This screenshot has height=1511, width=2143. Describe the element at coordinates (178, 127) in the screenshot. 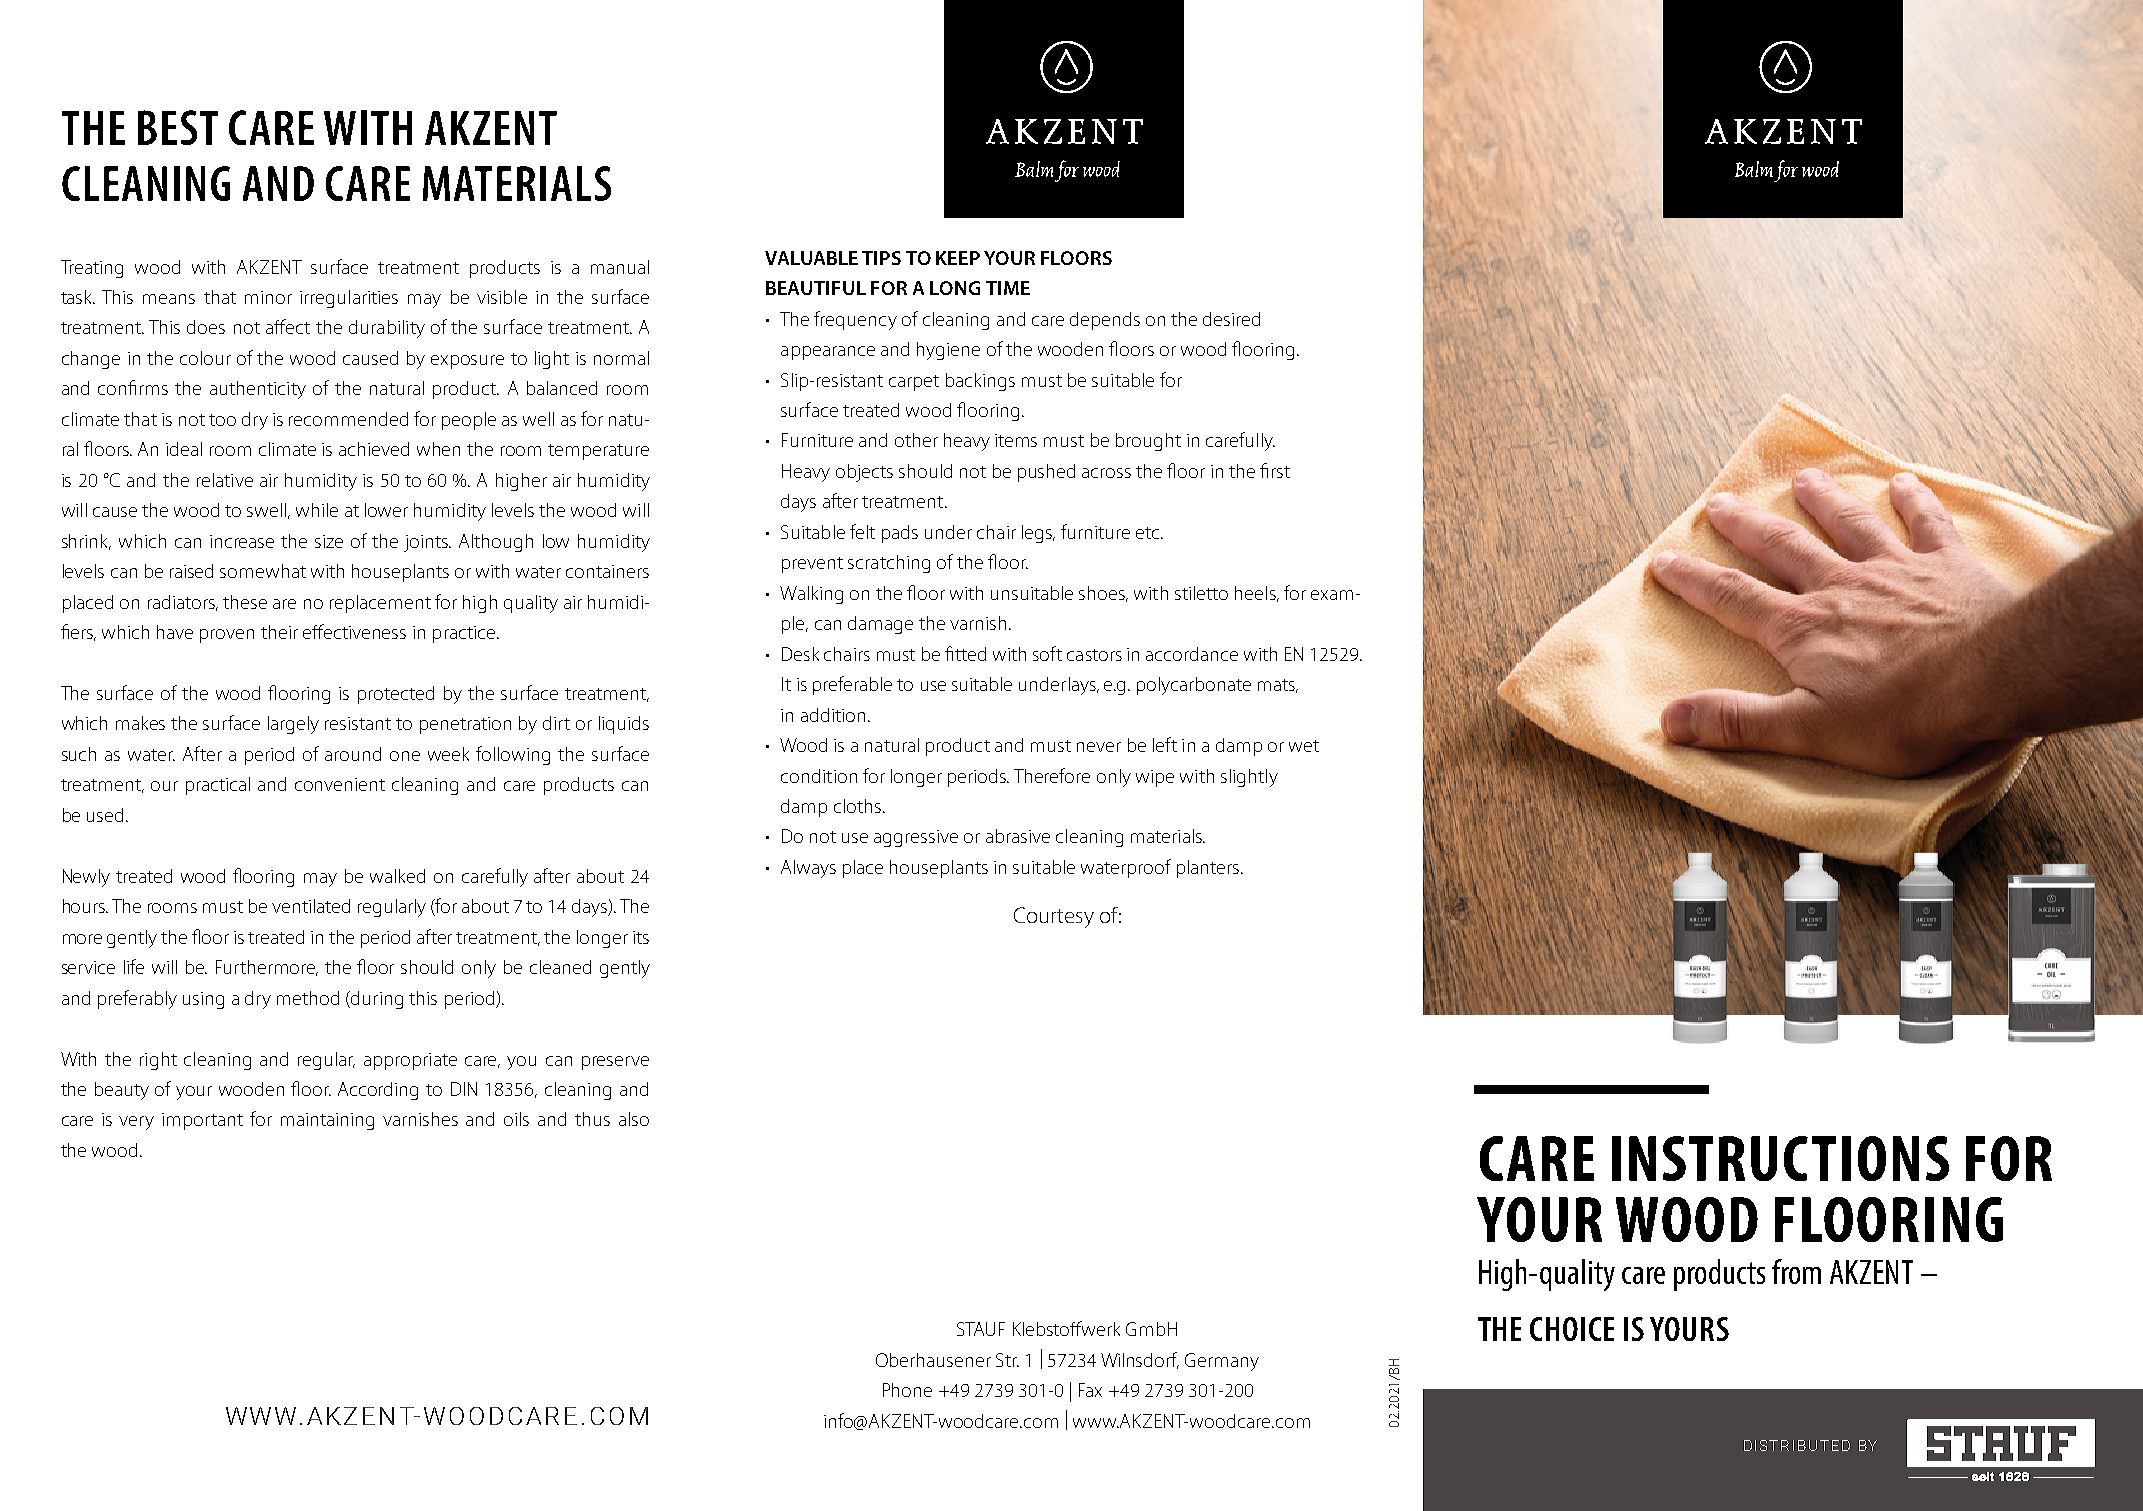

I see `BEST` at that location.
